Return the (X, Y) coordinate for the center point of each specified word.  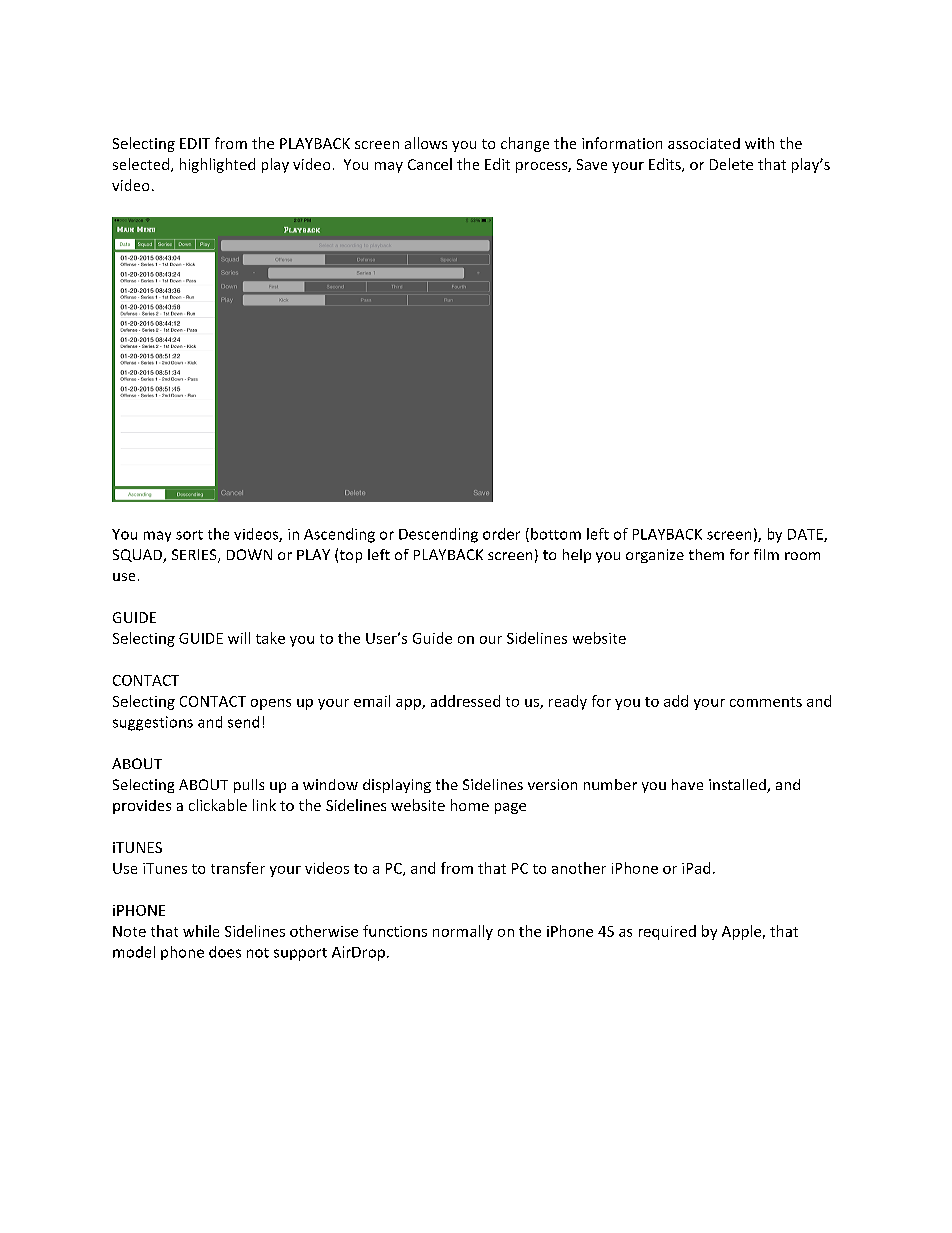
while (201, 931)
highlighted (217, 165)
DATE (806, 535)
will (239, 638)
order (501, 534)
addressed (465, 701)
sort (189, 535)
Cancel (430, 164)
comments (766, 702)
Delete (731, 164)
